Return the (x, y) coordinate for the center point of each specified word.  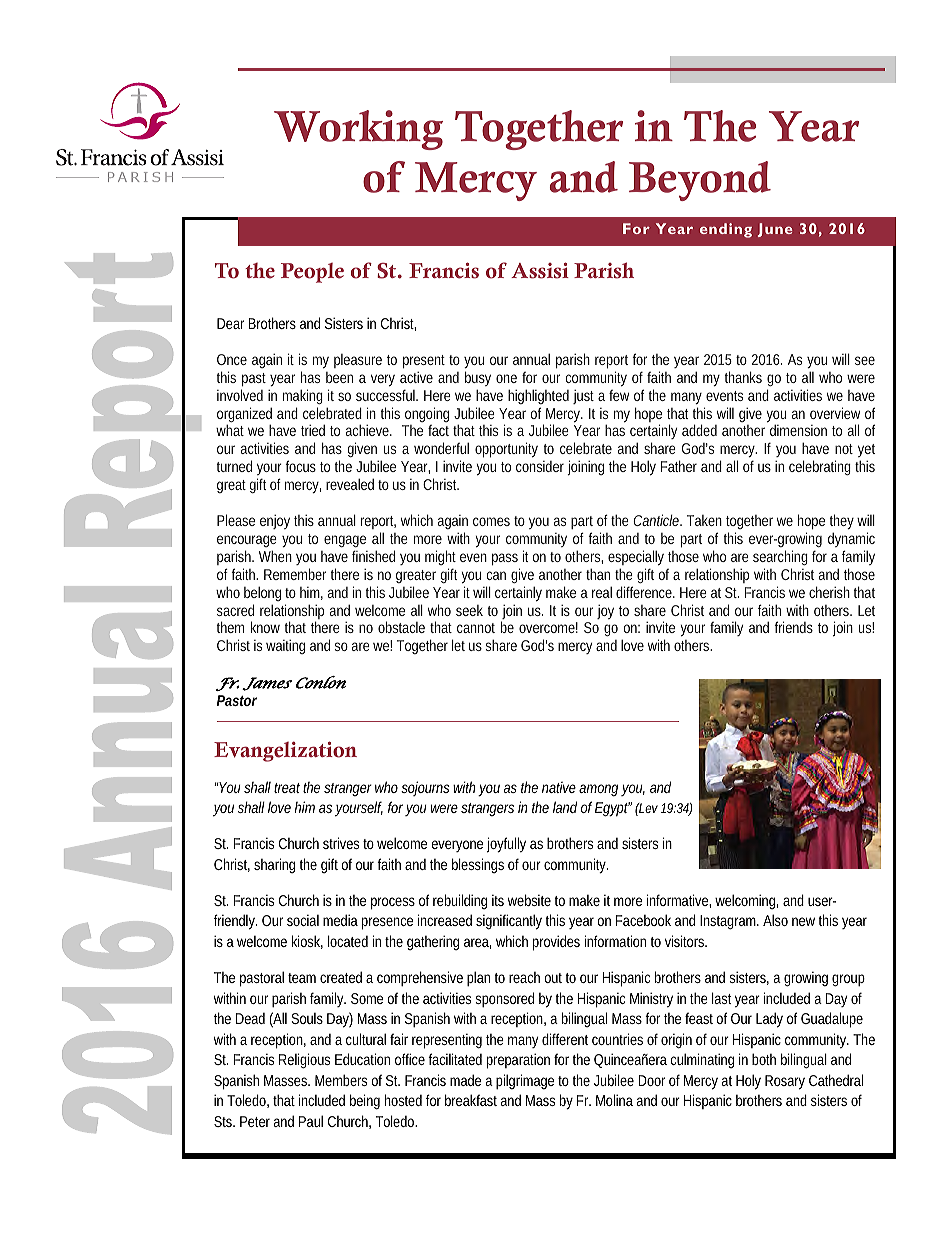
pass (505, 559)
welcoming (746, 901)
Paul (311, 1121)
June (775, 230)
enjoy (275, 522)
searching (780, 557)
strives (343, 843)
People (312, 273)
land (565, 807)
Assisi (540, 270)
